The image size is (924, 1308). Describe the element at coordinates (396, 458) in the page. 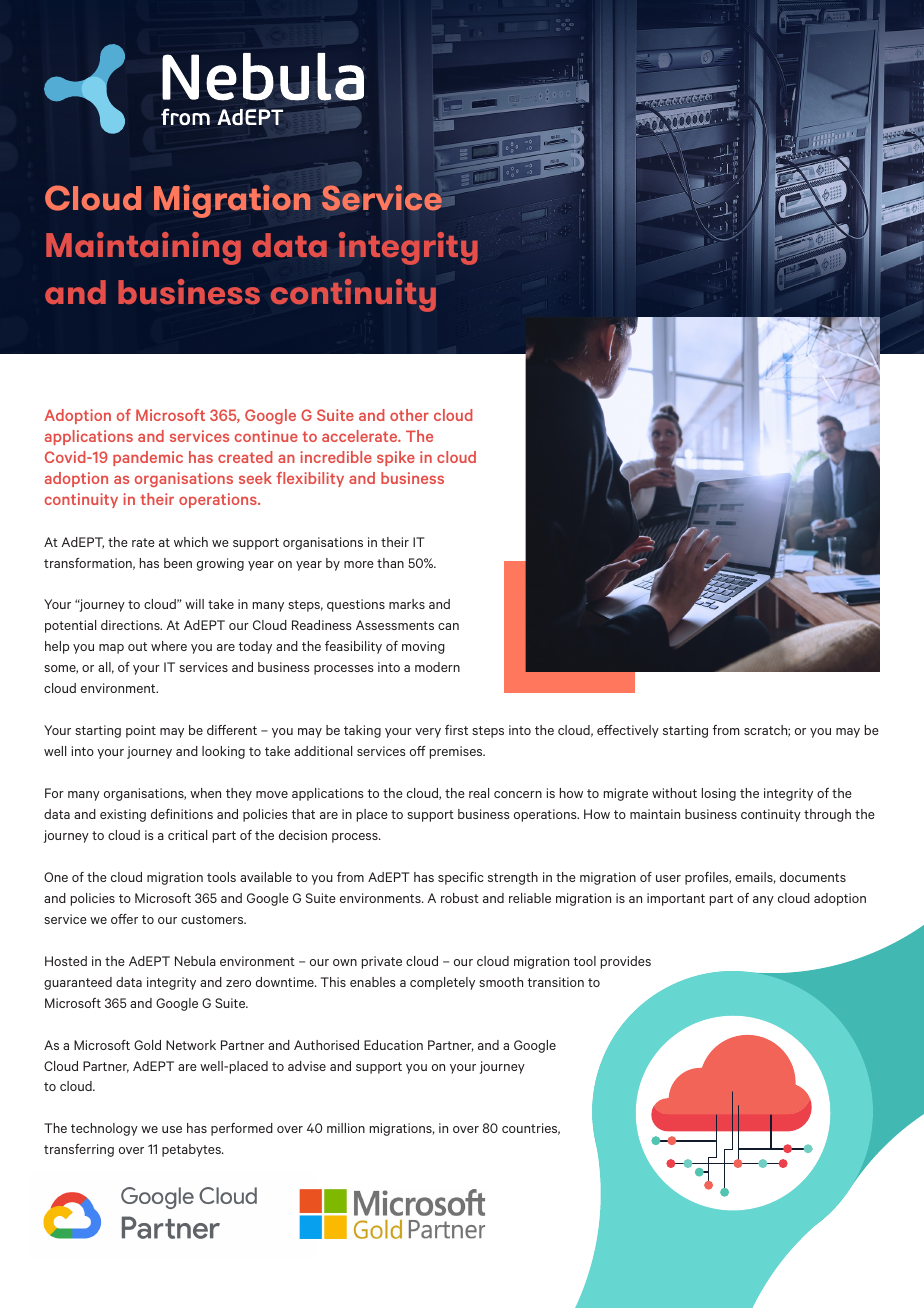

I see `spike` at that location.
